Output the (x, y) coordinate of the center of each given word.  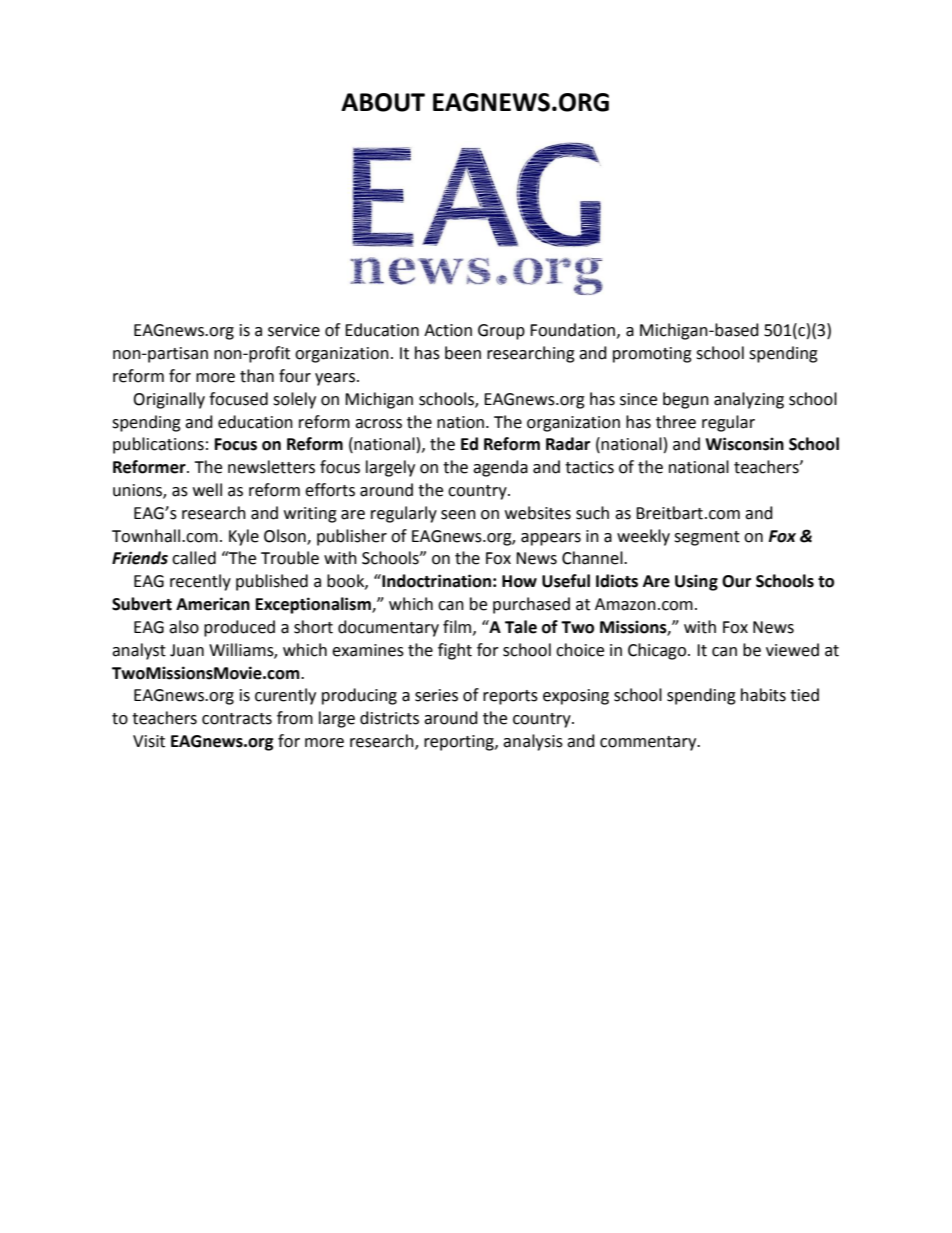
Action (448, 330)
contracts (237, 719)
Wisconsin (744, 444)
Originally (169, 400)
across (378, 424)
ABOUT (383, 102)
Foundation (572, 330)
